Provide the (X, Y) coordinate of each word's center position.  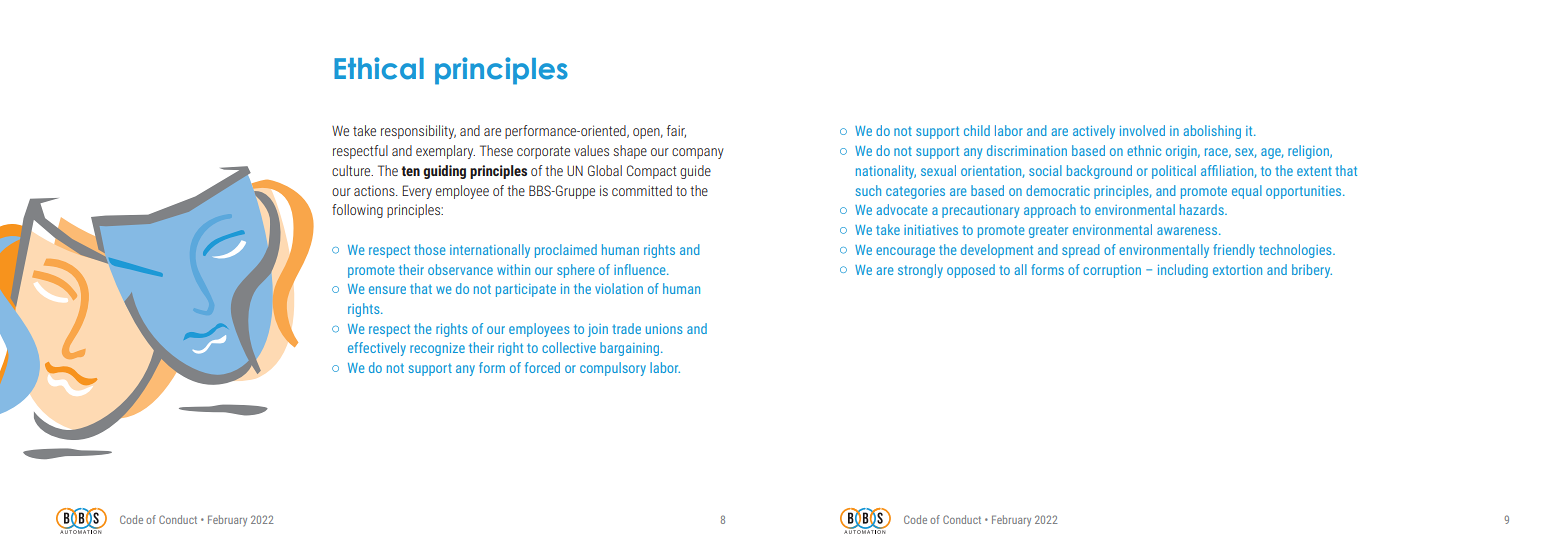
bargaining (629, 349)
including (1183, 271)
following (357, 211)
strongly (920, 271)
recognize (437, 349)
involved (1142, 130)
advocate (902, 209)
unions (664, 329)
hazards (1203, 209)
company (698, 153)
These (496, 150)
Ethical (379, 68)
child (977, 130)
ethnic (1144, 150)
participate (526, 290)
